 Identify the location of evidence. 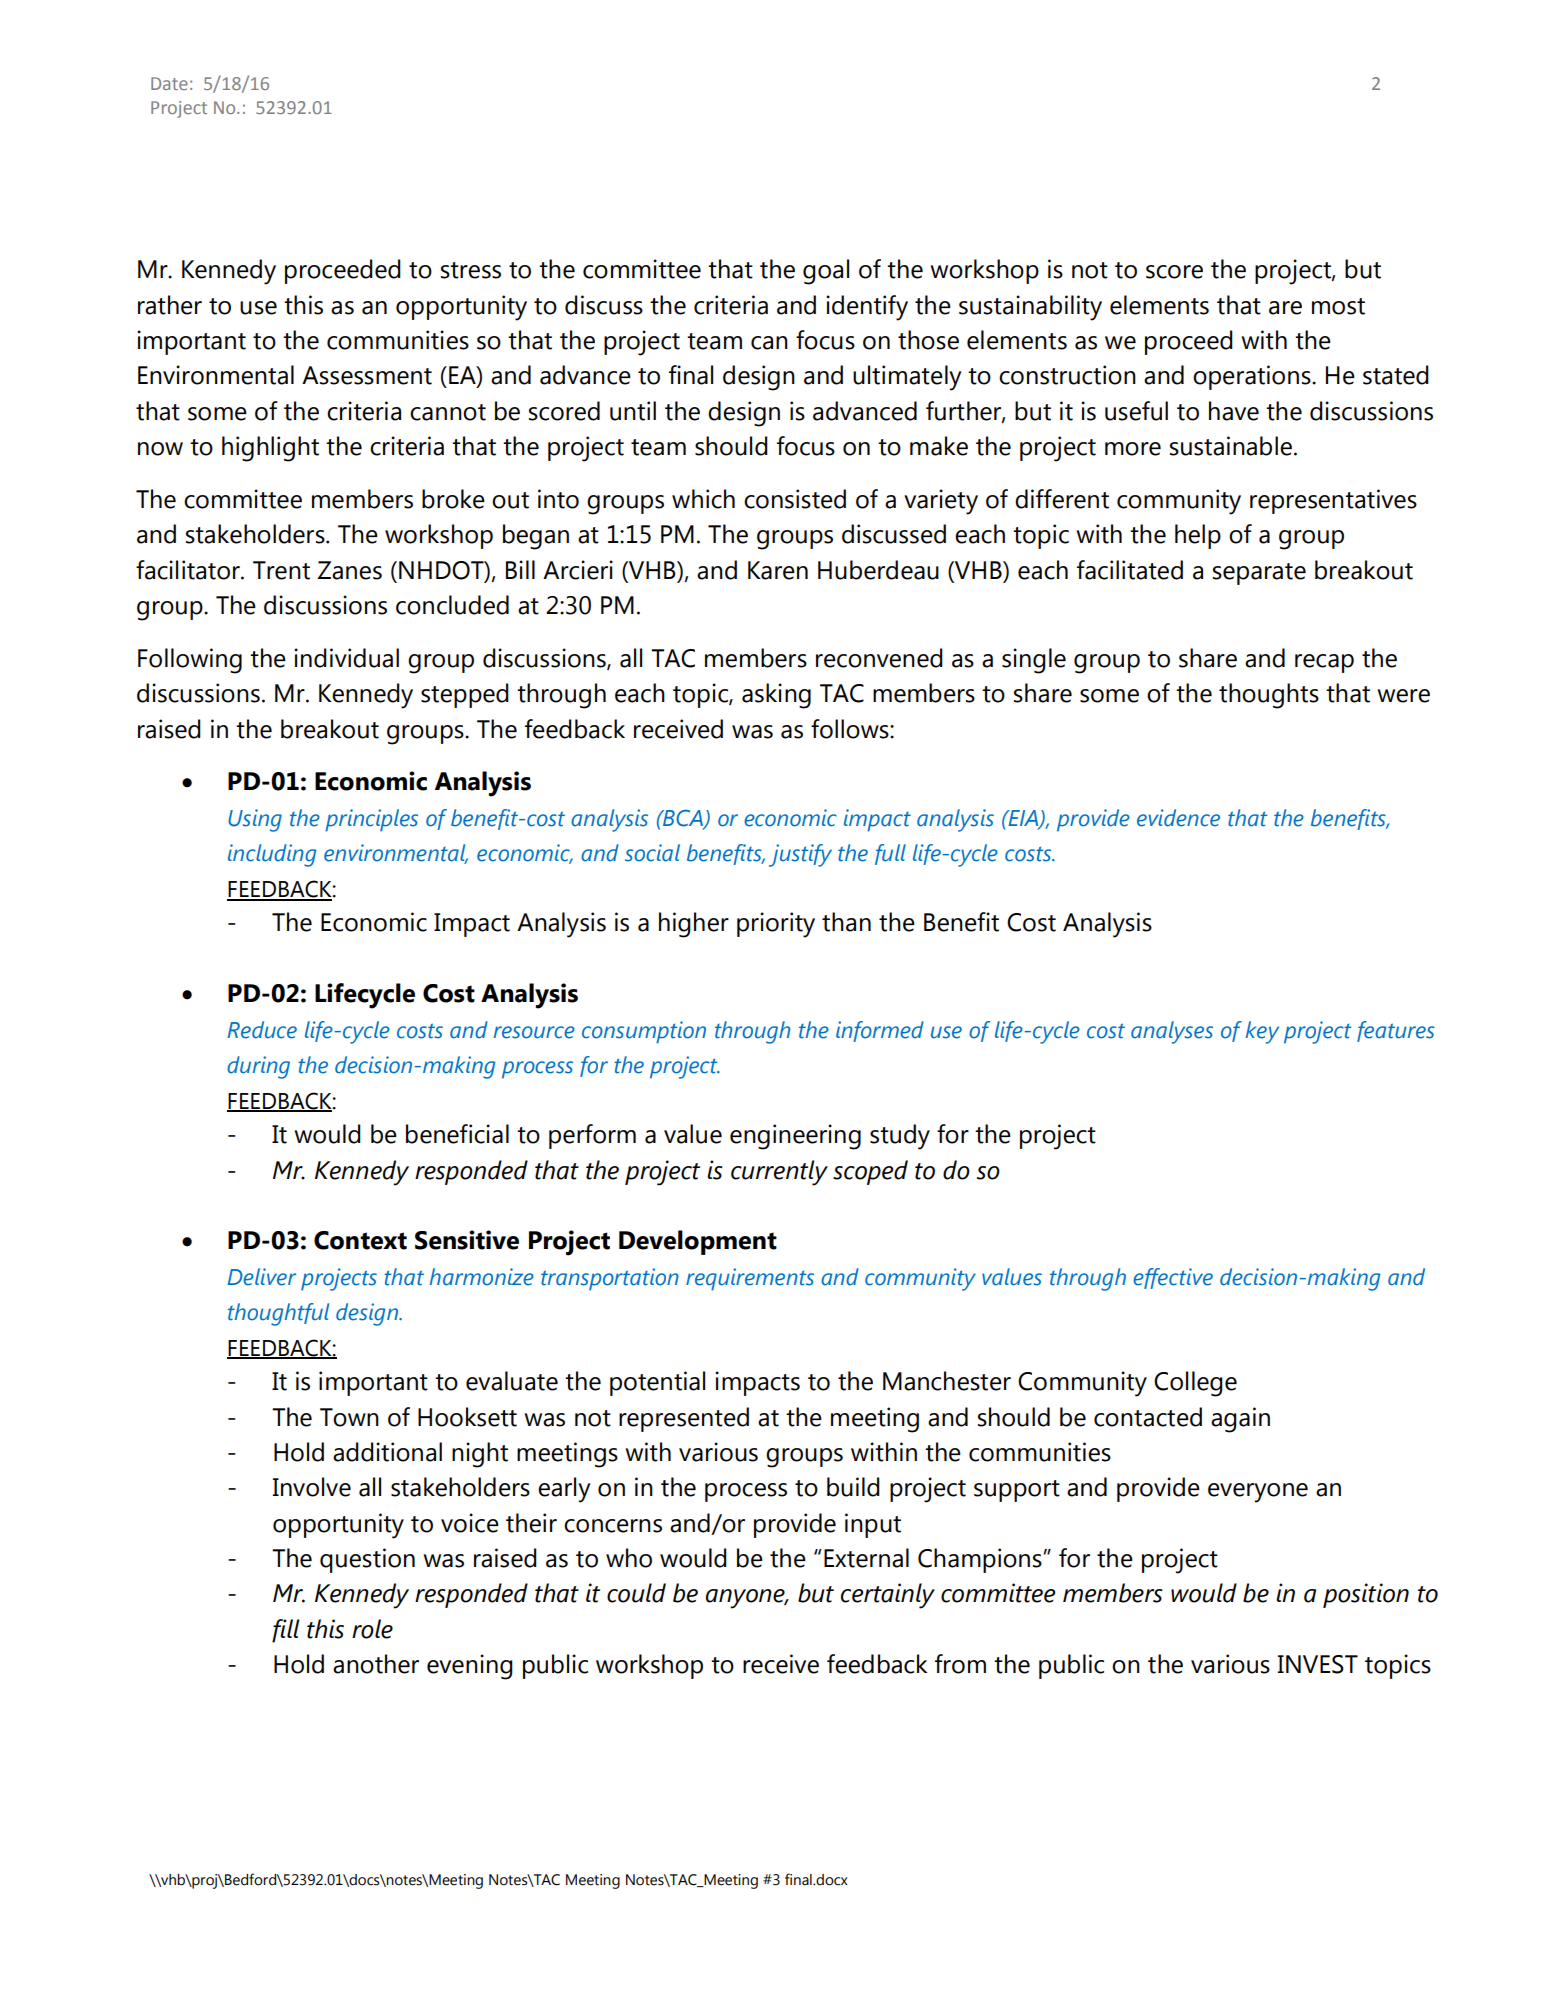
(1178, 818).
